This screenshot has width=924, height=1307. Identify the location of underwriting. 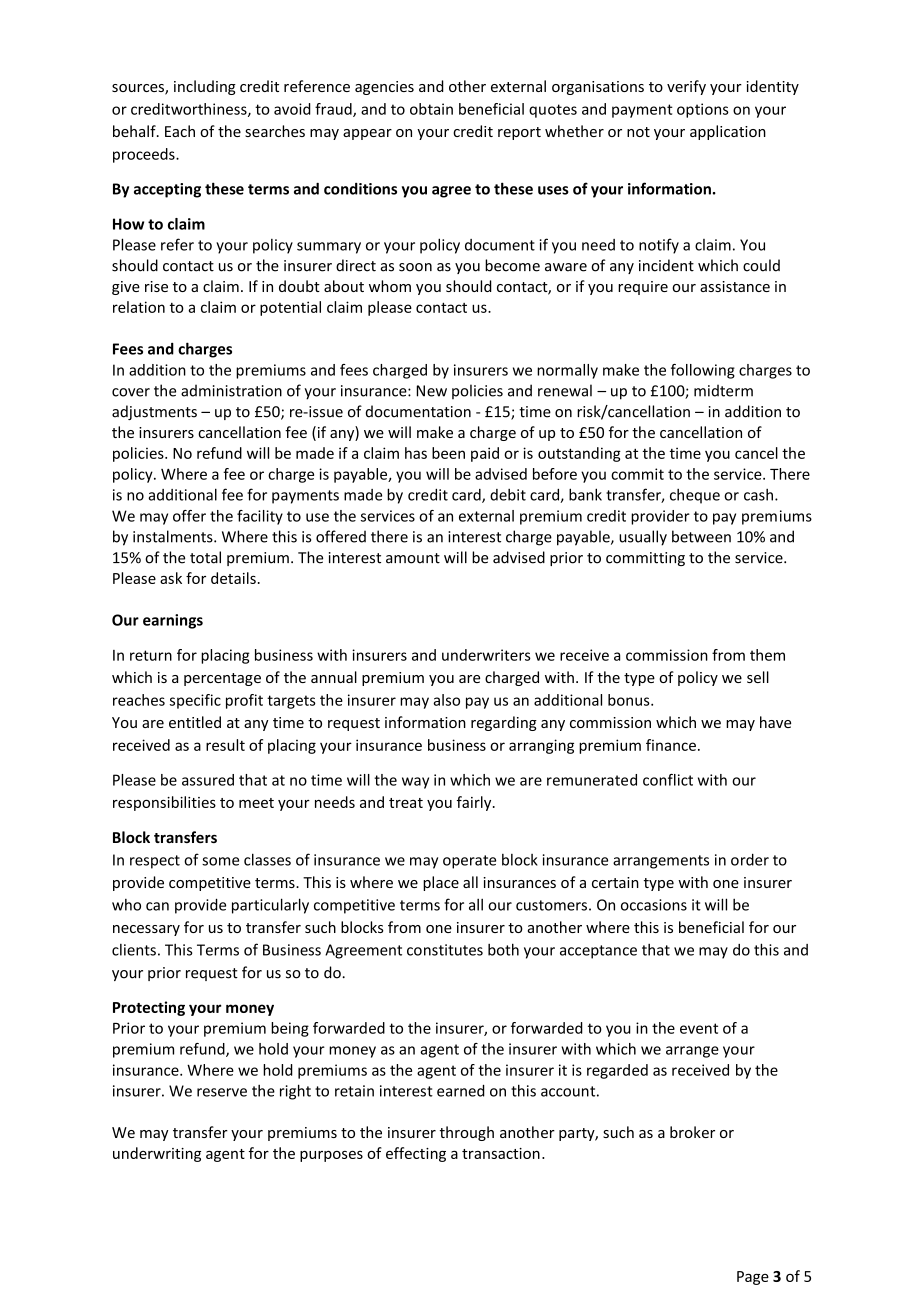
(157, 1154).
